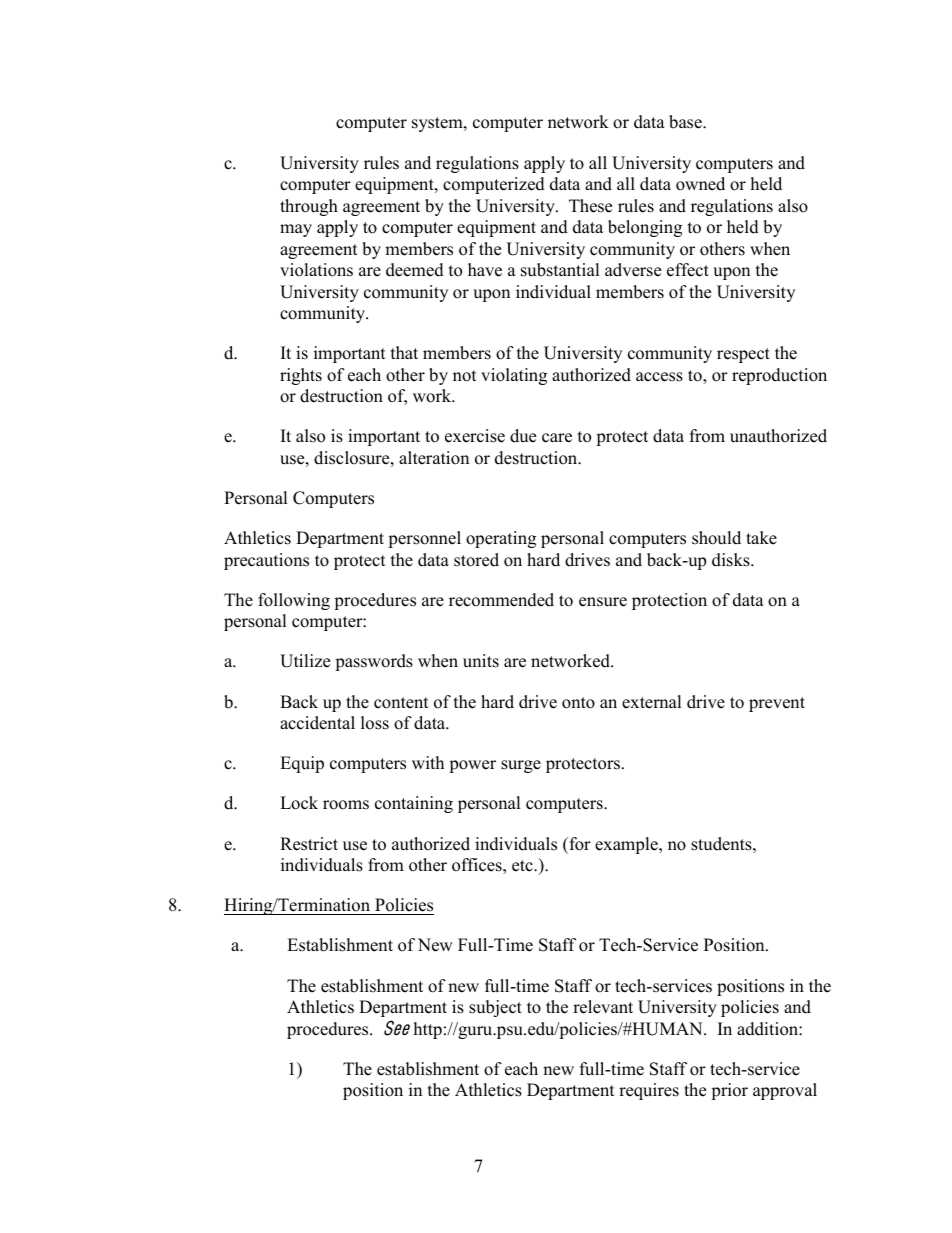  Describe the element at coordinates (309, 844) in the document. I see `Restrict` at that location.
